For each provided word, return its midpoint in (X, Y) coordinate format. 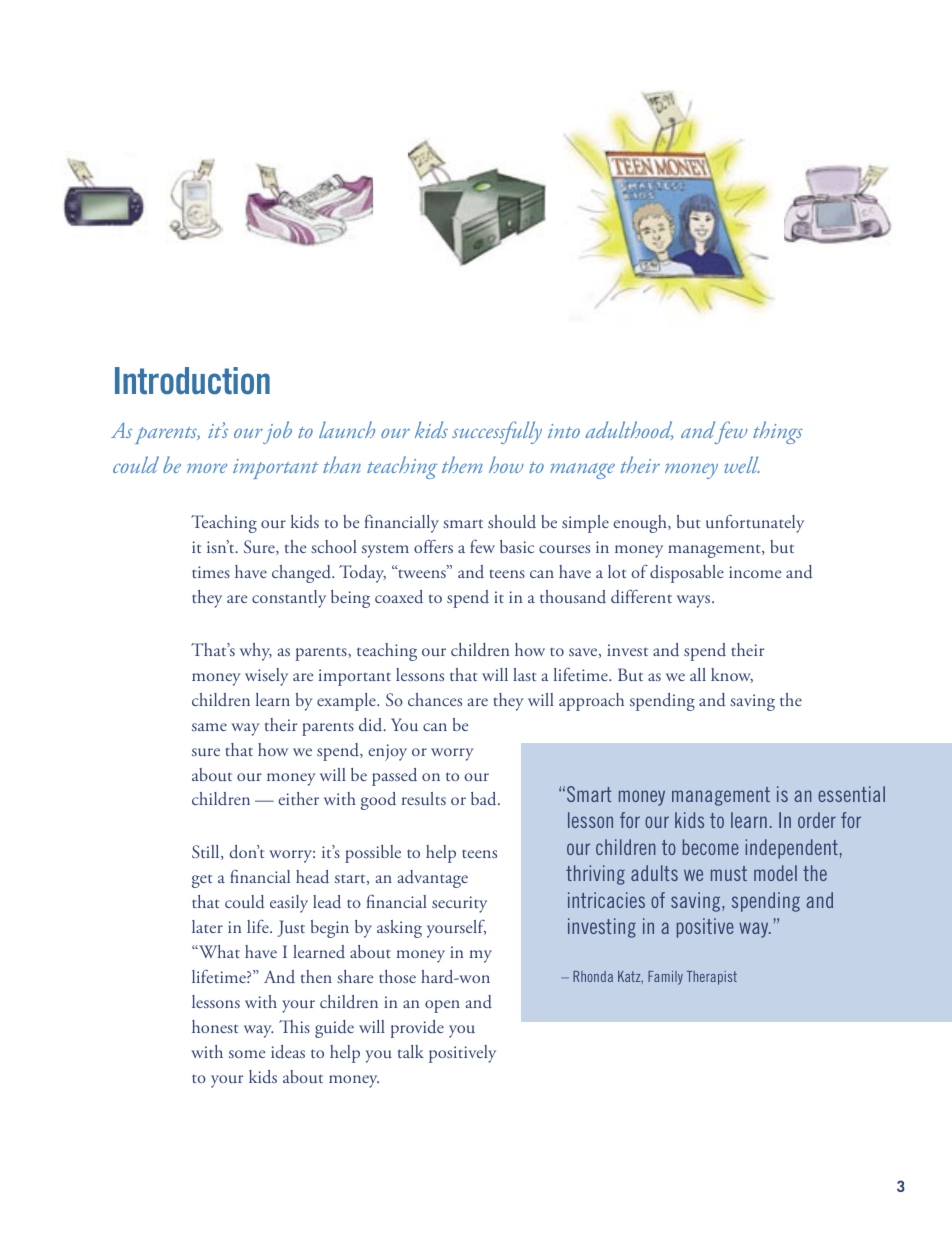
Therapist (712, 978)
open (442, 1006)
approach (591, 702)
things (778, 432)
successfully (497, 432)
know (732, 675)
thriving (595, 875)
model (775, 873)
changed (303, 574)
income (755, 572)
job (277, 432)
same (209, 727)
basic (517, 546)
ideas (288, 1051)
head (312, 876)
